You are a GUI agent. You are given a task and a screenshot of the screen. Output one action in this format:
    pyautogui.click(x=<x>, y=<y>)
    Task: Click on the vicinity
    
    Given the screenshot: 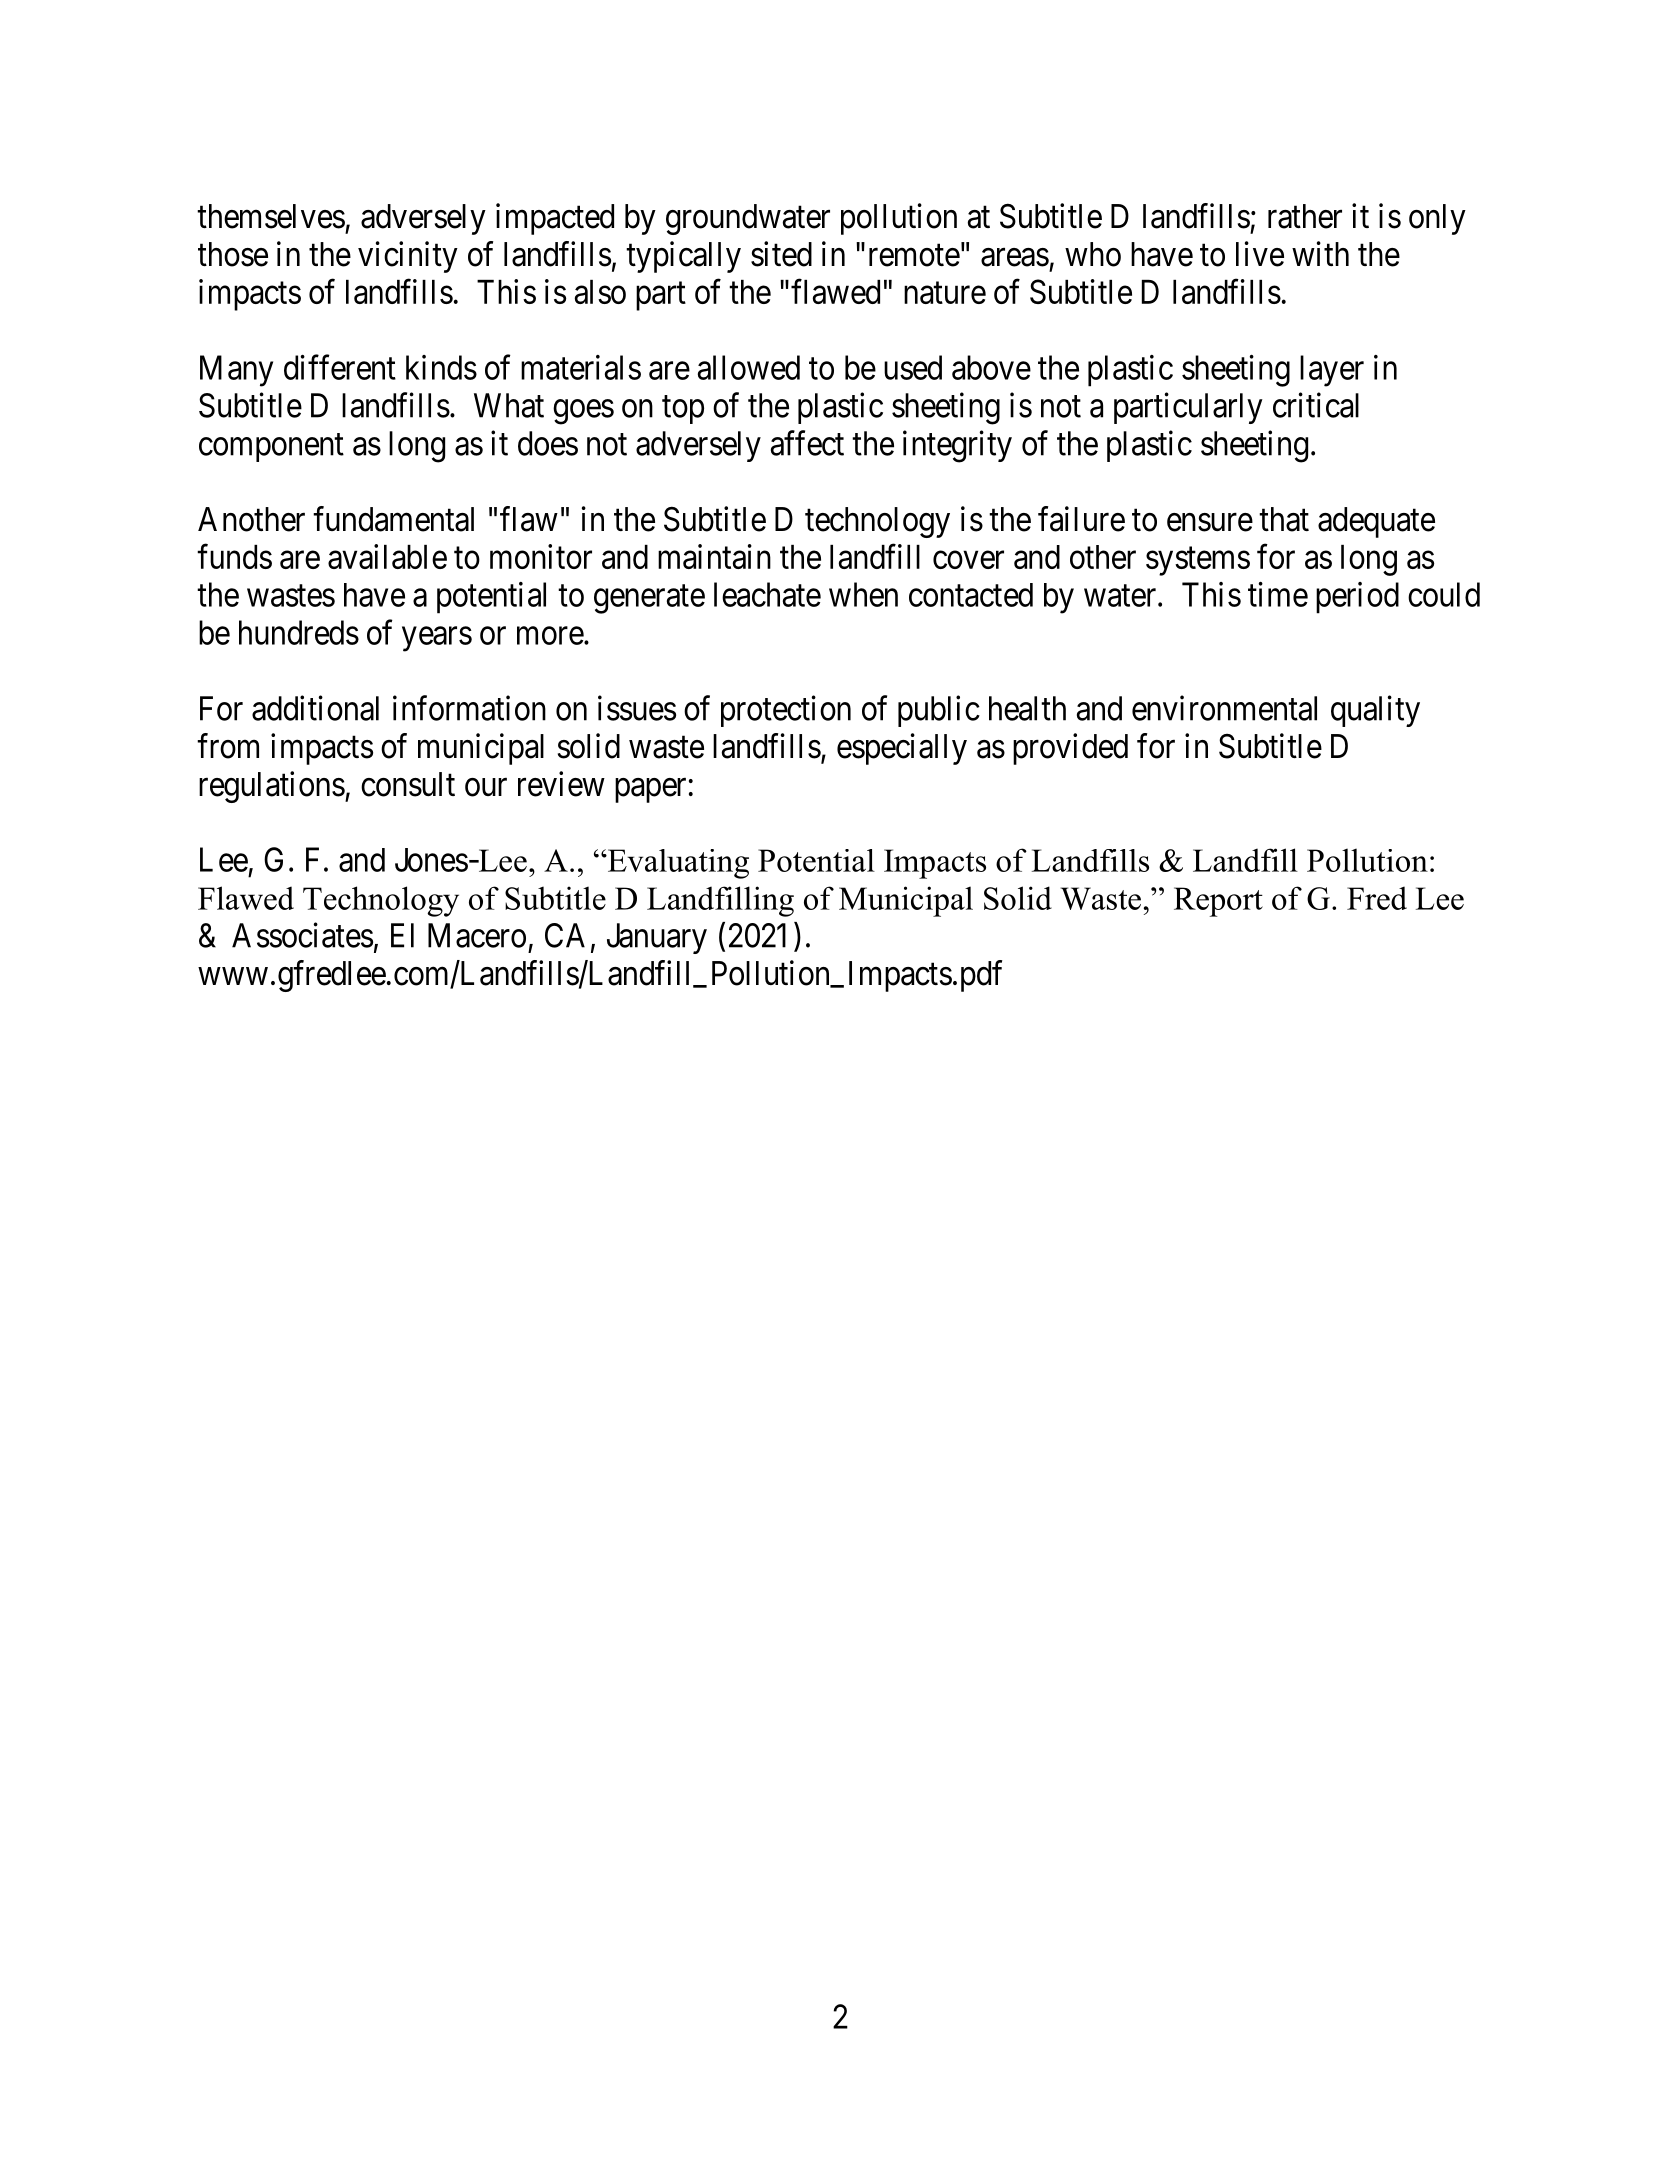 What is the action you would take?
    pyautogui.click(x=408, y=257)
